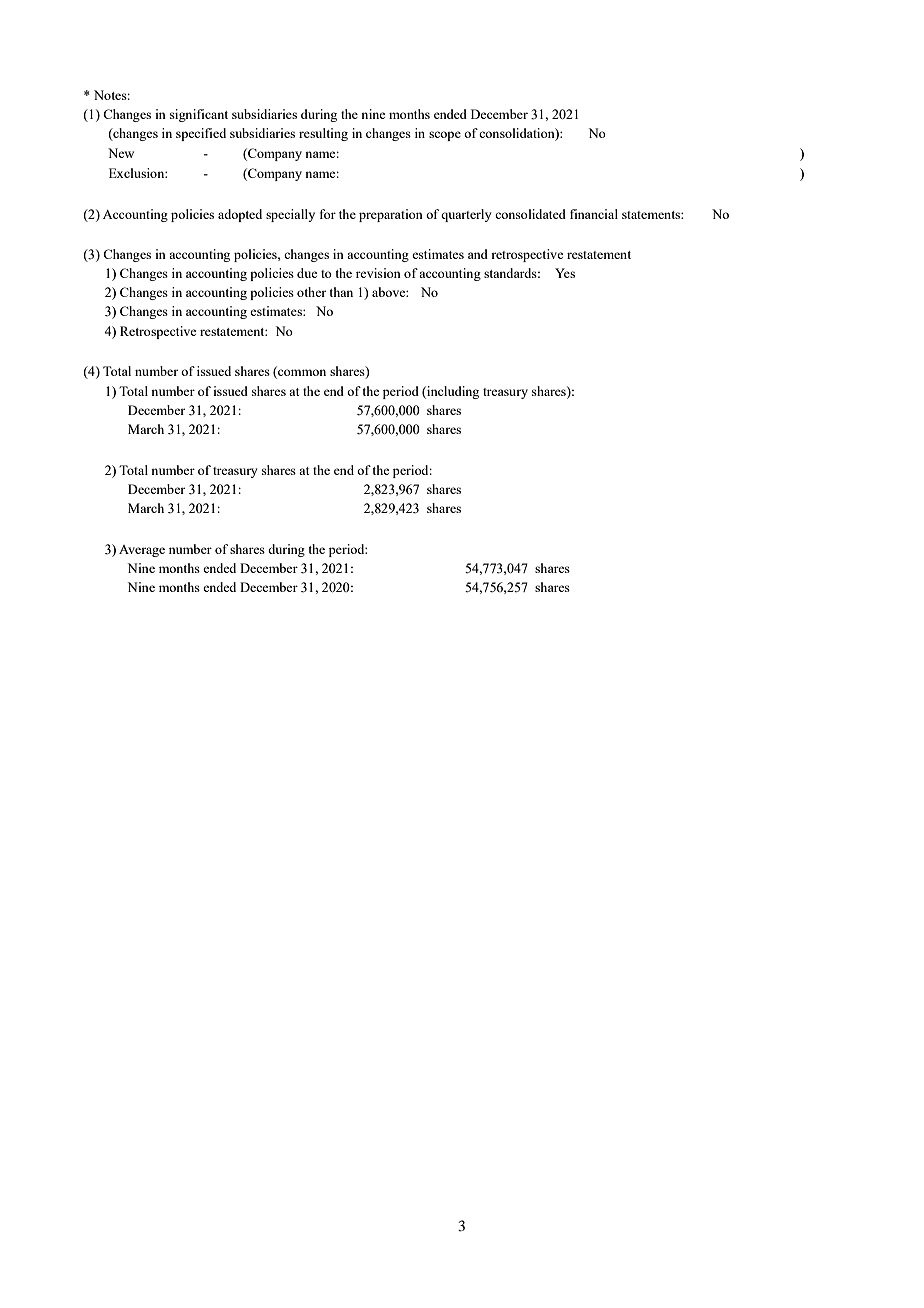 This page has width=924, height=1308. What do you see at coordinates (565, 273) in the page?
I see `Yes` at bounding box center [565, 273].
